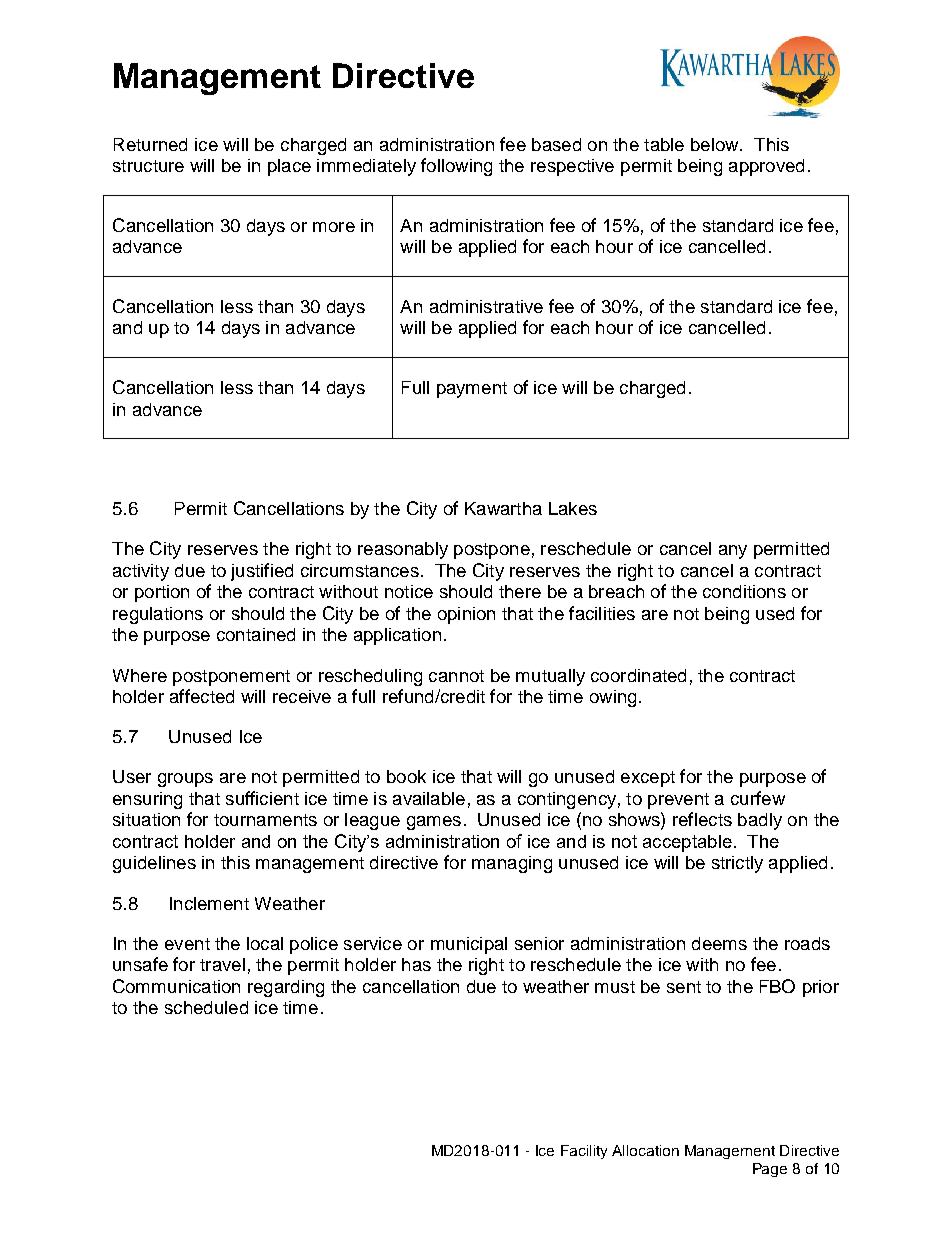 This image has width=952, height=1233. What do you see at coordinates (766, 167) in the image?
I see `approved` at bounding box center [766, 167].
